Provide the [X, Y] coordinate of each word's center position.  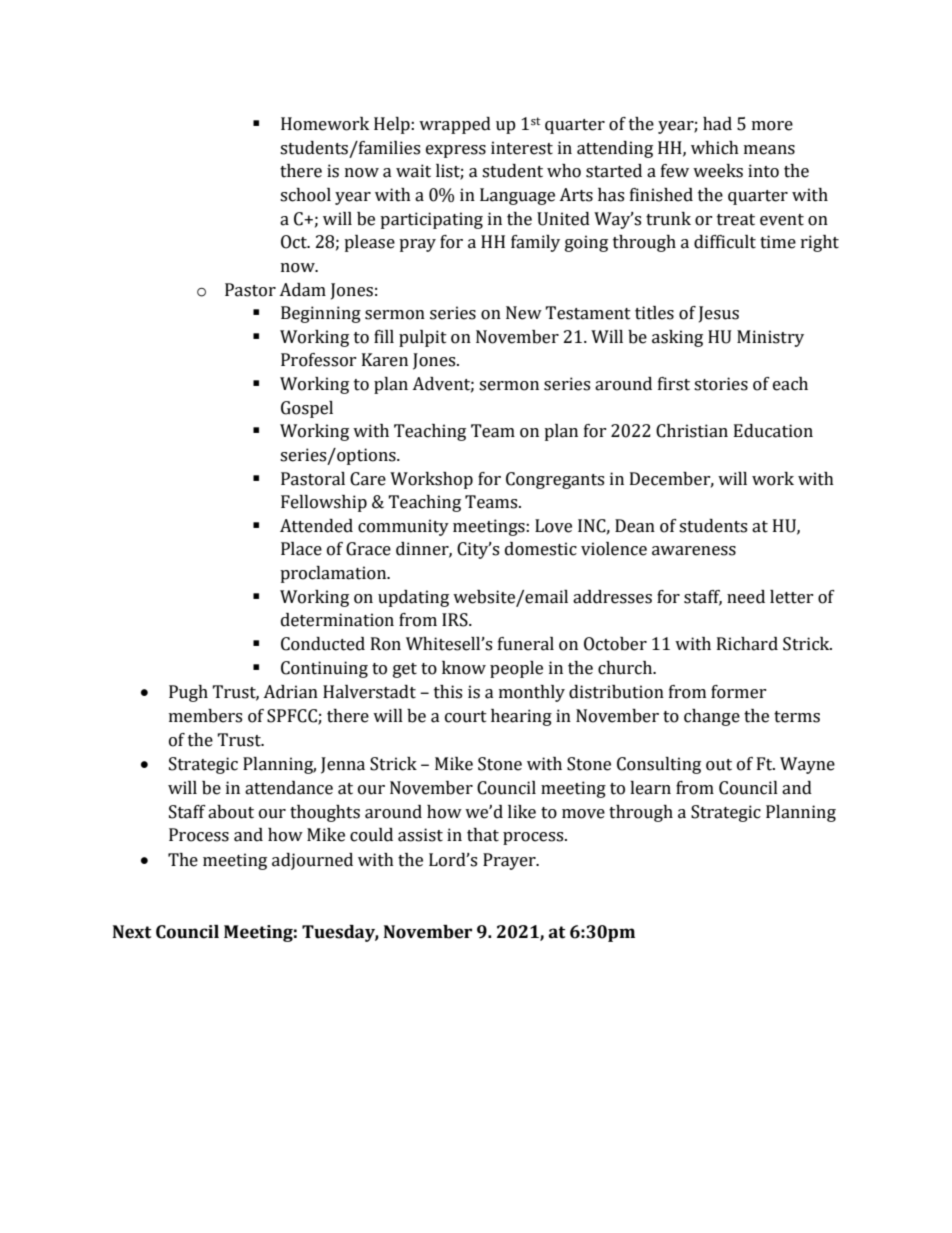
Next [132, 932]
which [715, 148]
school [305, 195]
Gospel [307, 409]
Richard [747, 644]
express [456, 151]
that [483, 835]
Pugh [188, 693]
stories [721, 384]
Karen [385, 360]
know [464, 668]
